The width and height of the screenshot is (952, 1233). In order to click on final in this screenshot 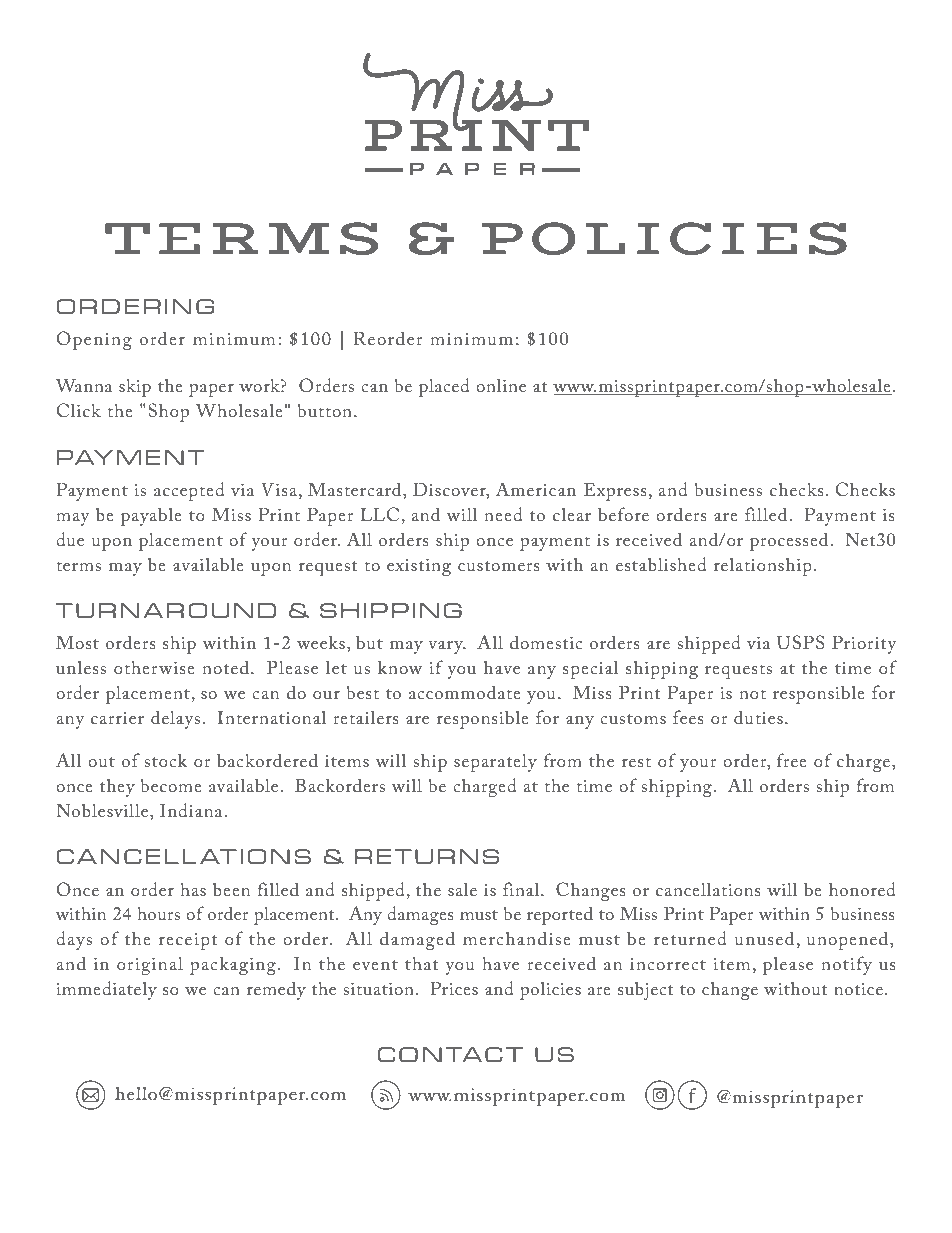, I will do `click(522, 889)`.
